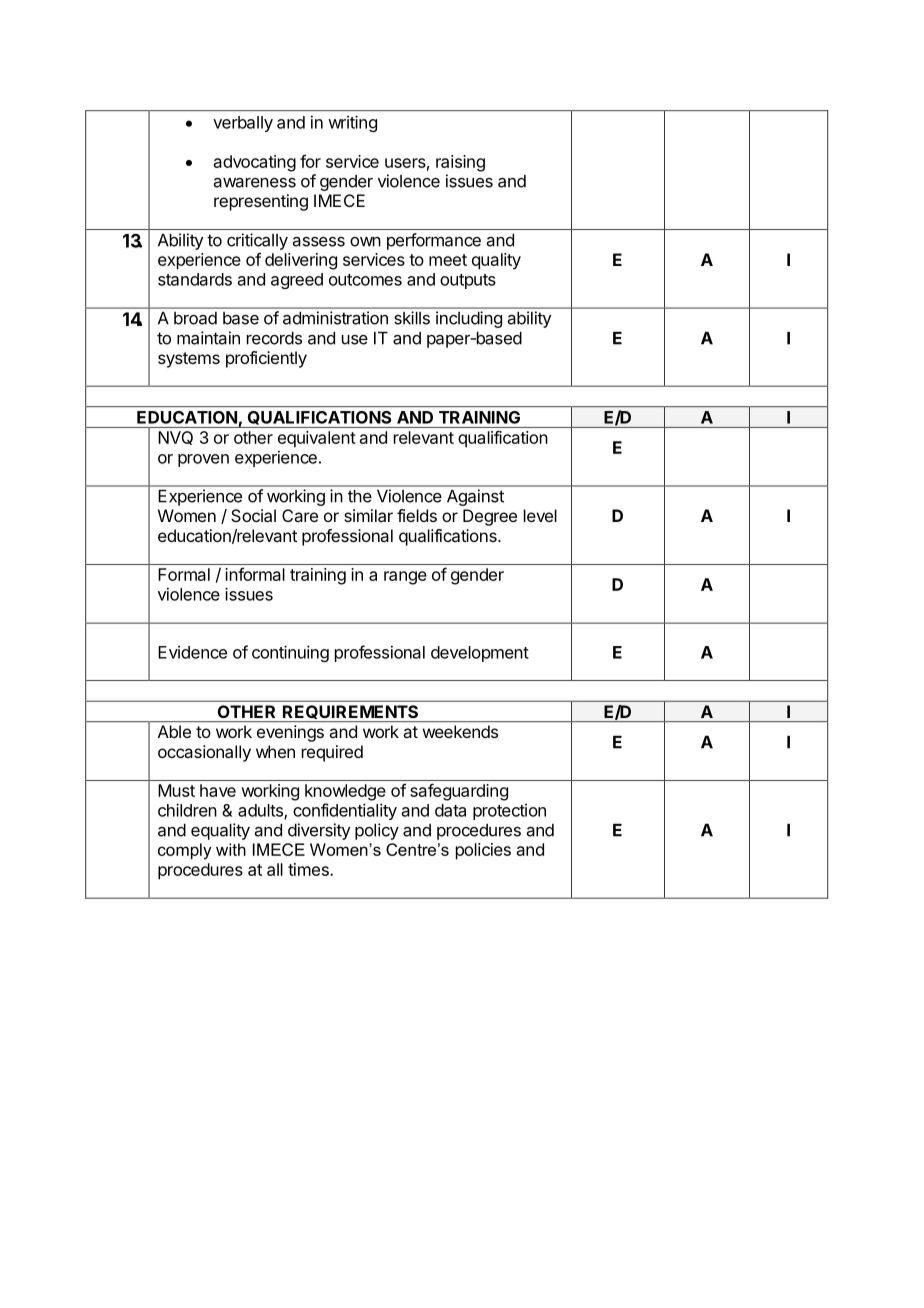  What do you see at coordinates (352, 123) in the screenshot?
I see `writing` at bounding box center [352, 123].
